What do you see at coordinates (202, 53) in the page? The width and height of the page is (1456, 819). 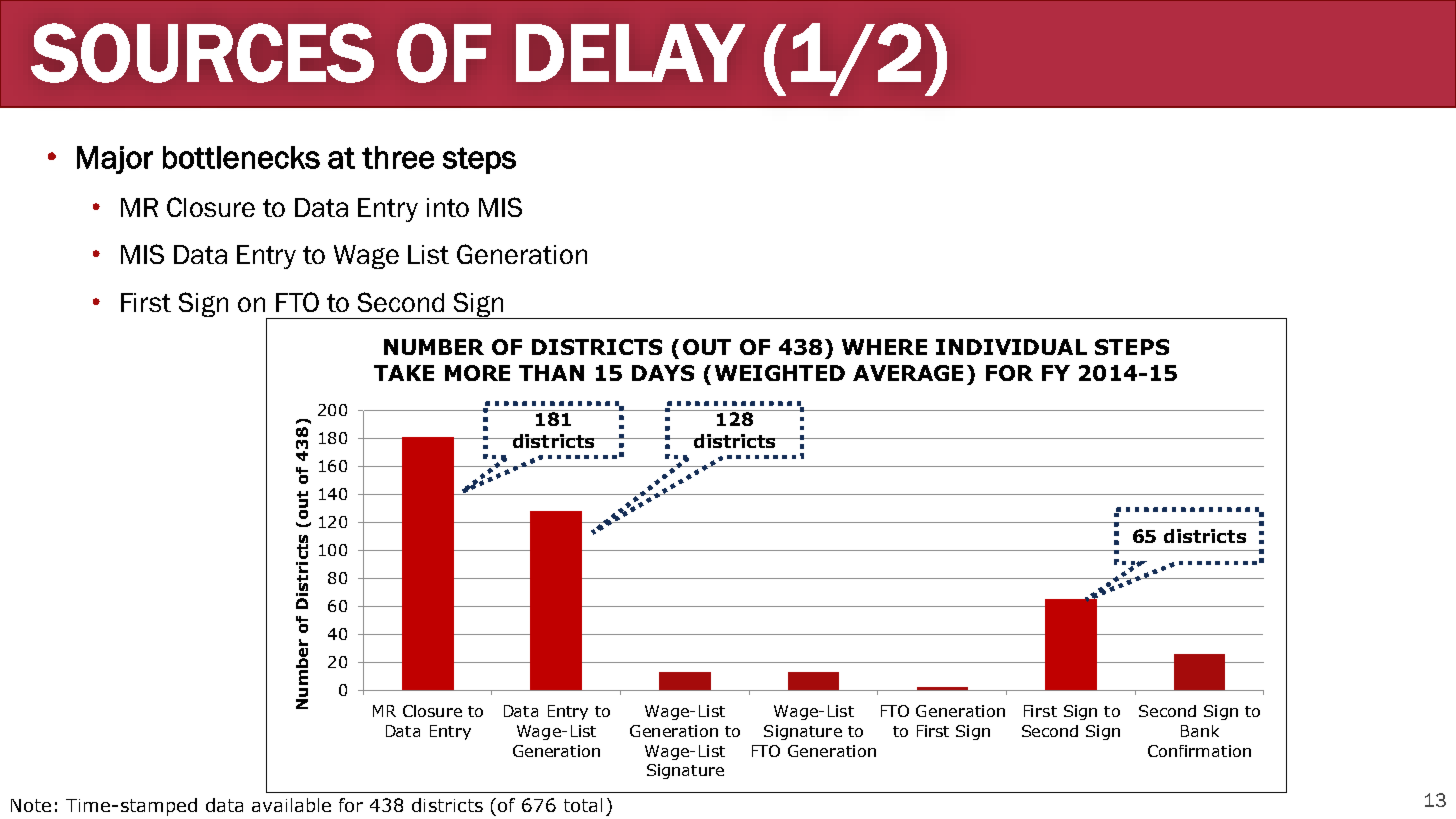 I see `SOURCES` at bounding box center [202, 53].
